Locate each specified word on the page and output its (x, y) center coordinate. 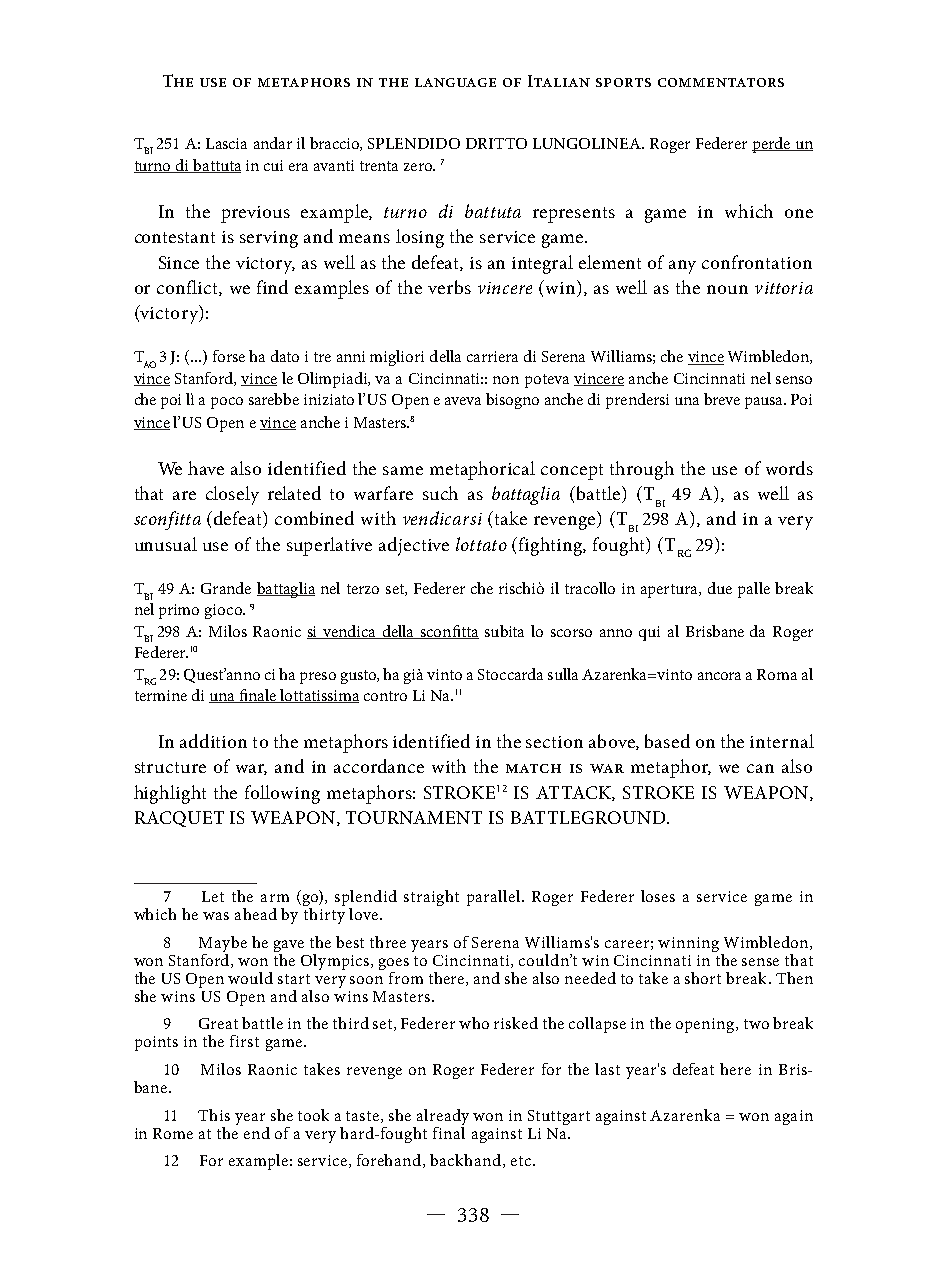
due (720, 588)
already (441, 1118)
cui (273, 165)
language (455, 82)
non (506, 380)
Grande (226, 588)
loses (658, 896)
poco (227, 403)
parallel (495, 898)
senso (794, 380)
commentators (721, 82)
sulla (563, 674)
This (214, 1115)
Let (213, 896)
